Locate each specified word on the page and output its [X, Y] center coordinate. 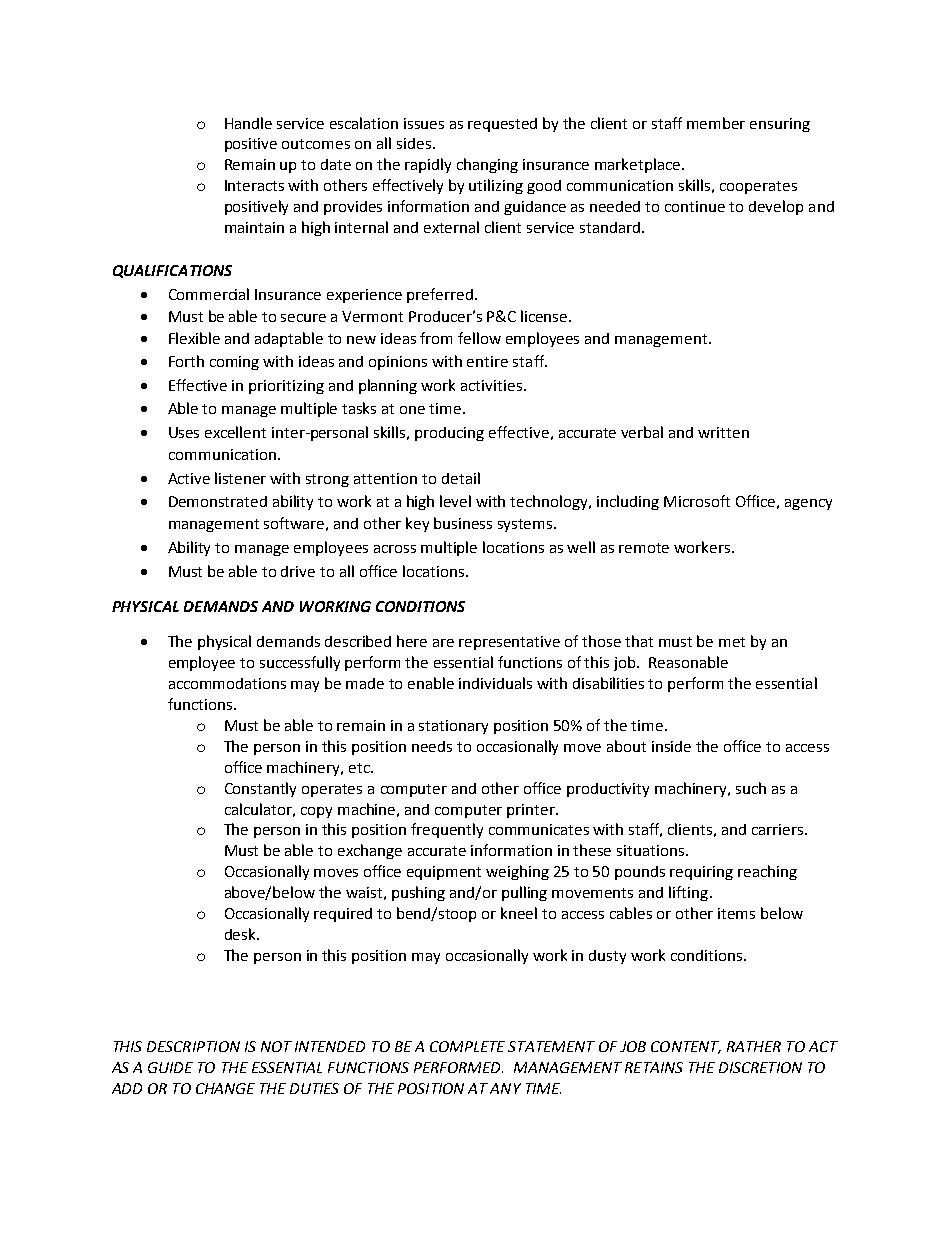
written [723, 432]
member [716, 123]
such [751, 788]
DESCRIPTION [193, 1046]
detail [461, 478]
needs [432, 746]
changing [487, 165]
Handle [248, 123]
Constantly [260, 789]
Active [189, 478]
